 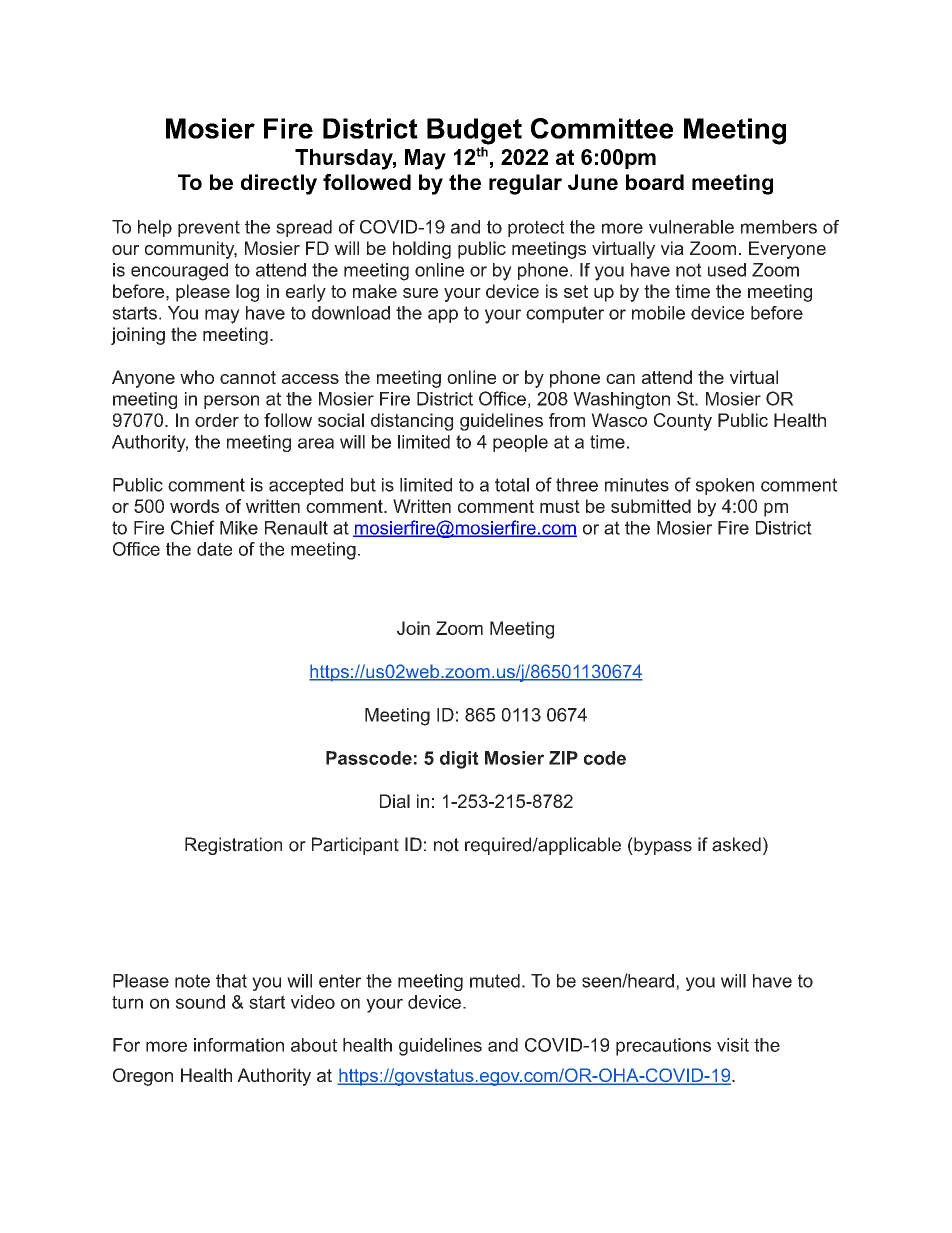 What do you see at coordinates (459, 760) in the page?
I see `digit` at bounding box center [459, 760].
